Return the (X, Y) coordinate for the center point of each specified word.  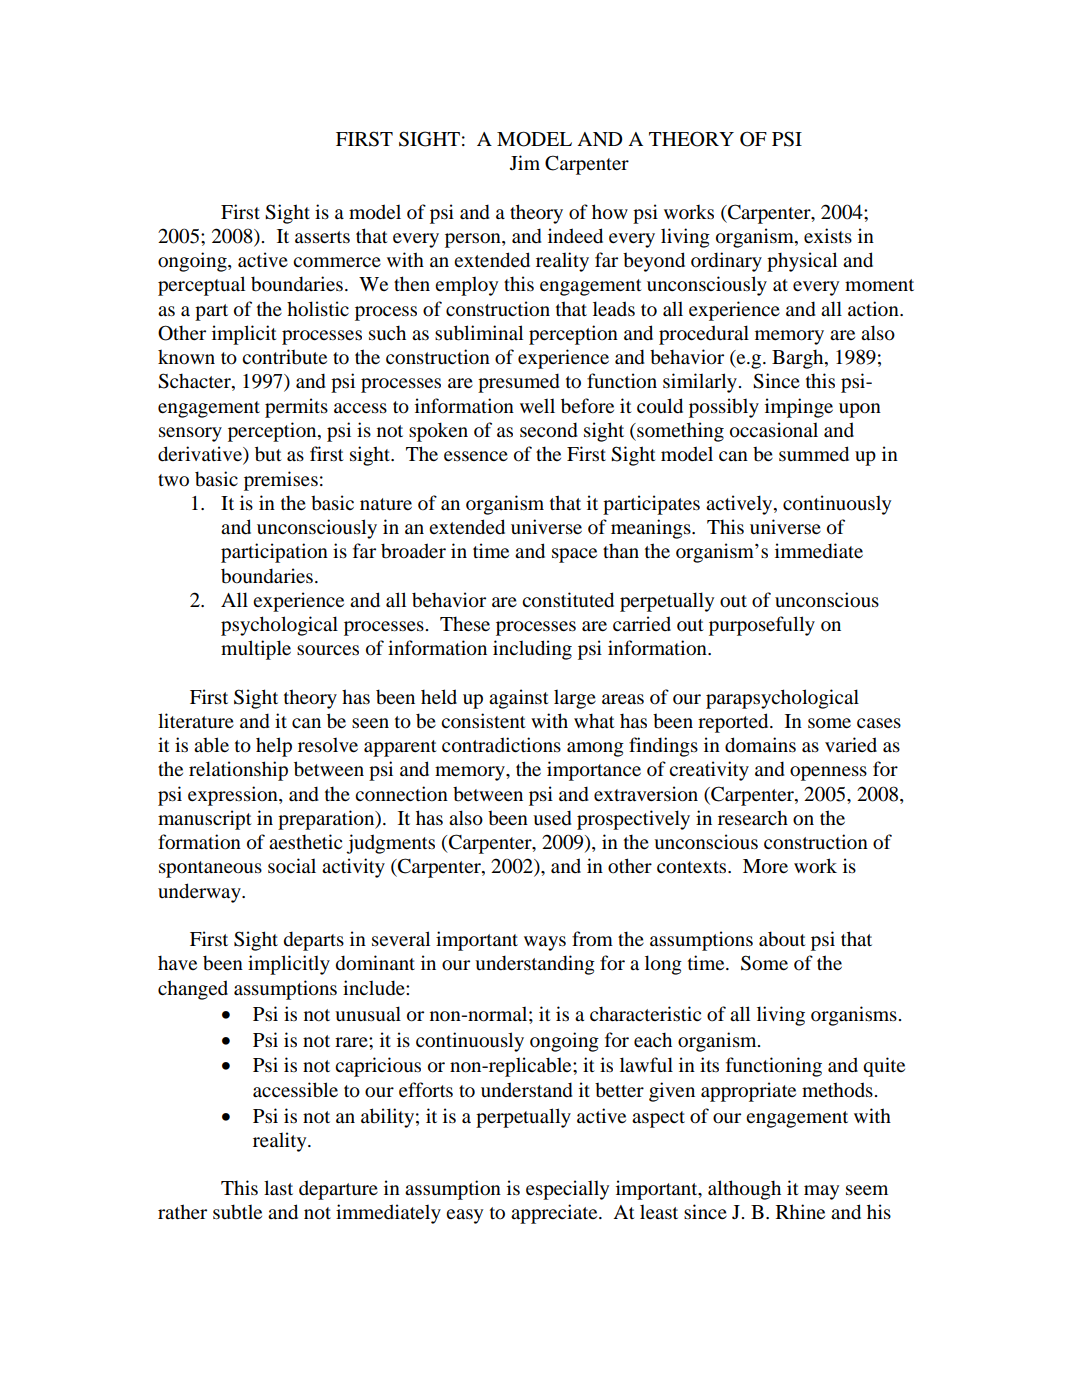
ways (545, 943)
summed (814, 454)
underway (200, 893)
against (519, 699)
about (782, 939)
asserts (322, 237)
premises (281, 481)
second (549, 430)
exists (828, 236)
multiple (256, 650)
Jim (525, 162)
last (278, 1187)
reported (734, 723)
